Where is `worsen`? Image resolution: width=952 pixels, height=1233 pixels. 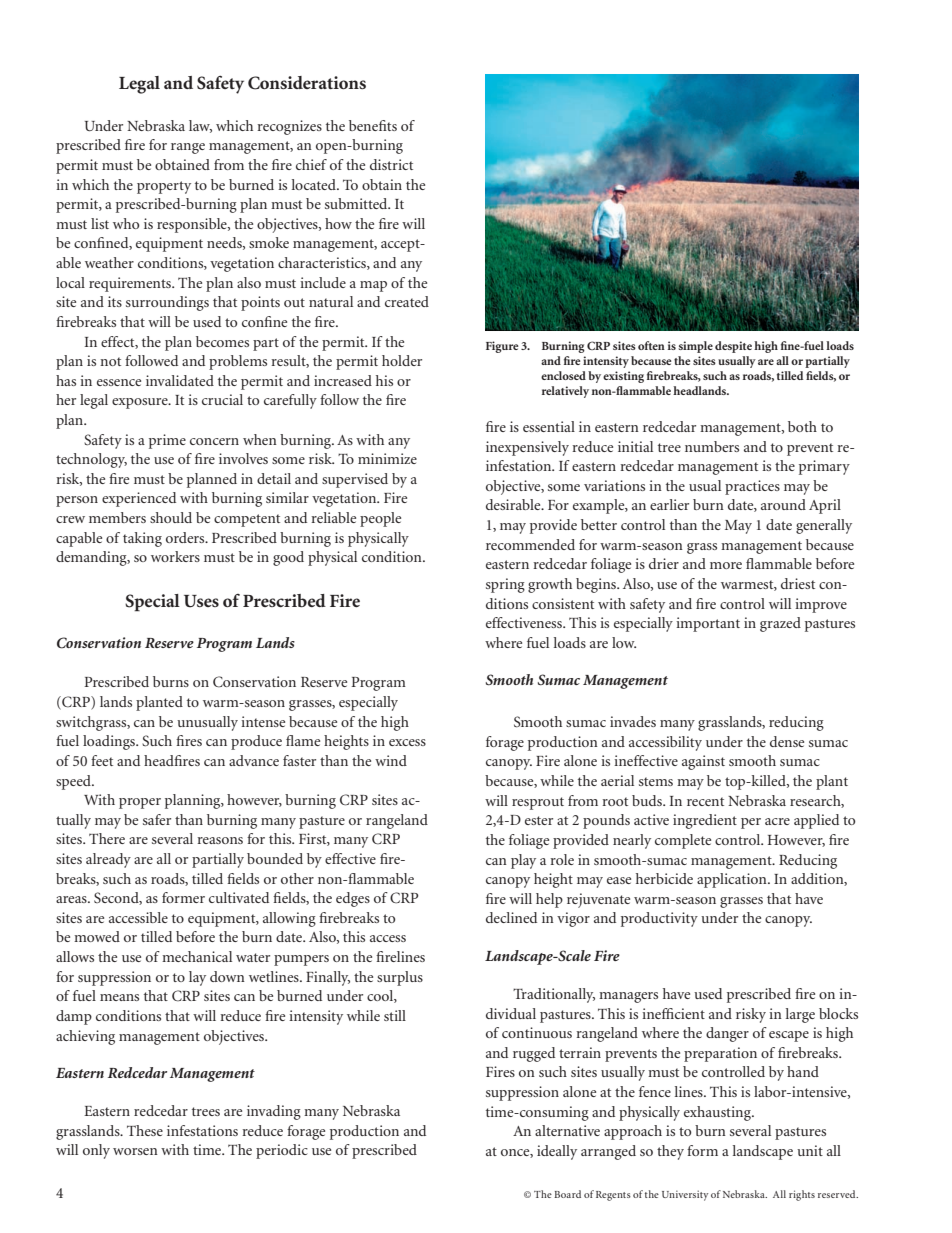
worsen is located at coordinates (135, 1151).
